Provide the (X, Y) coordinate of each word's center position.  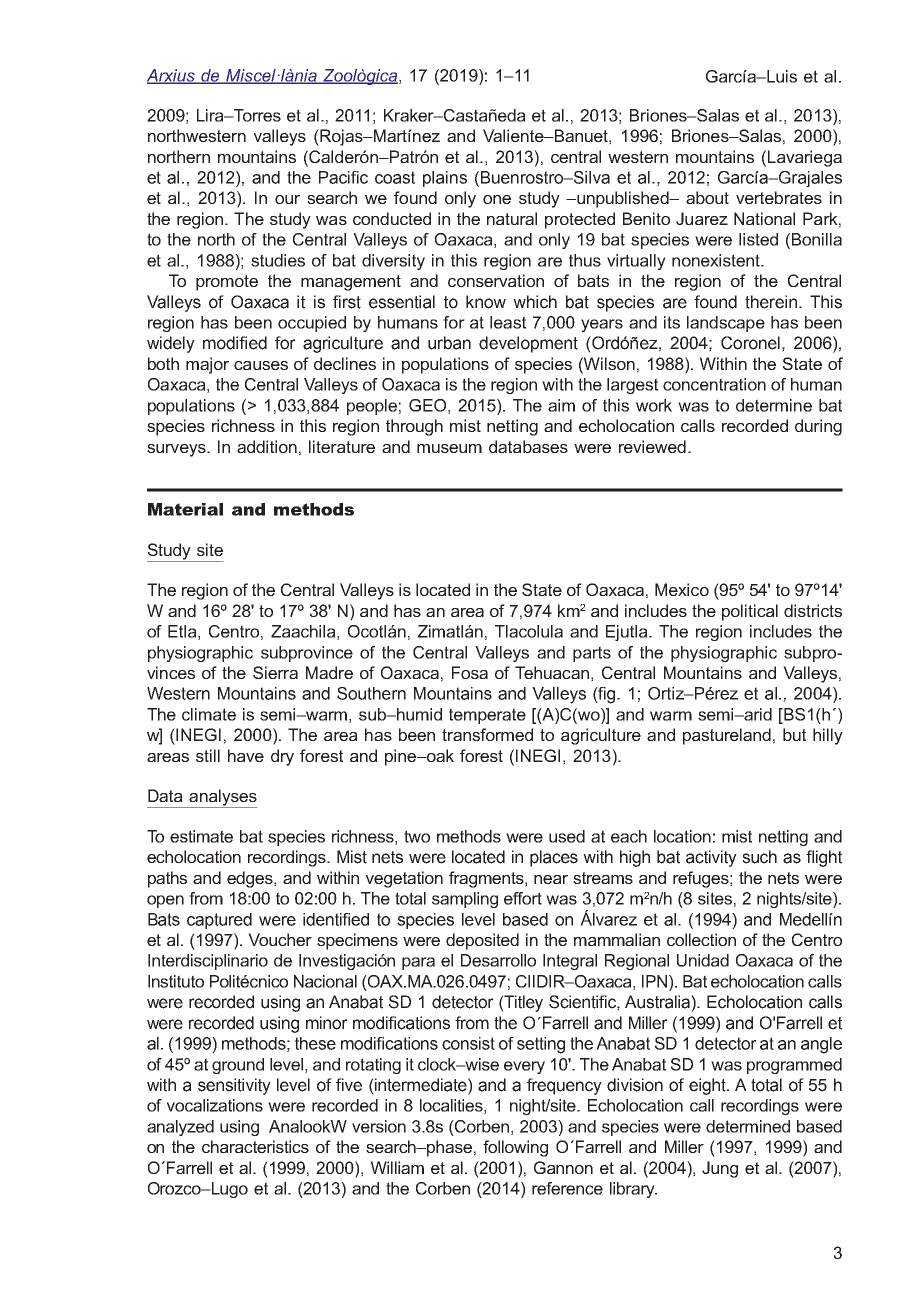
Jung (720, 1169)
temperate (487, 716)
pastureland (727, 736)
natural (512, 218)
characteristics (255, 1146)
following (515, 1148)
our (287, 199)
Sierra (275, 672)
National (764, 218)
